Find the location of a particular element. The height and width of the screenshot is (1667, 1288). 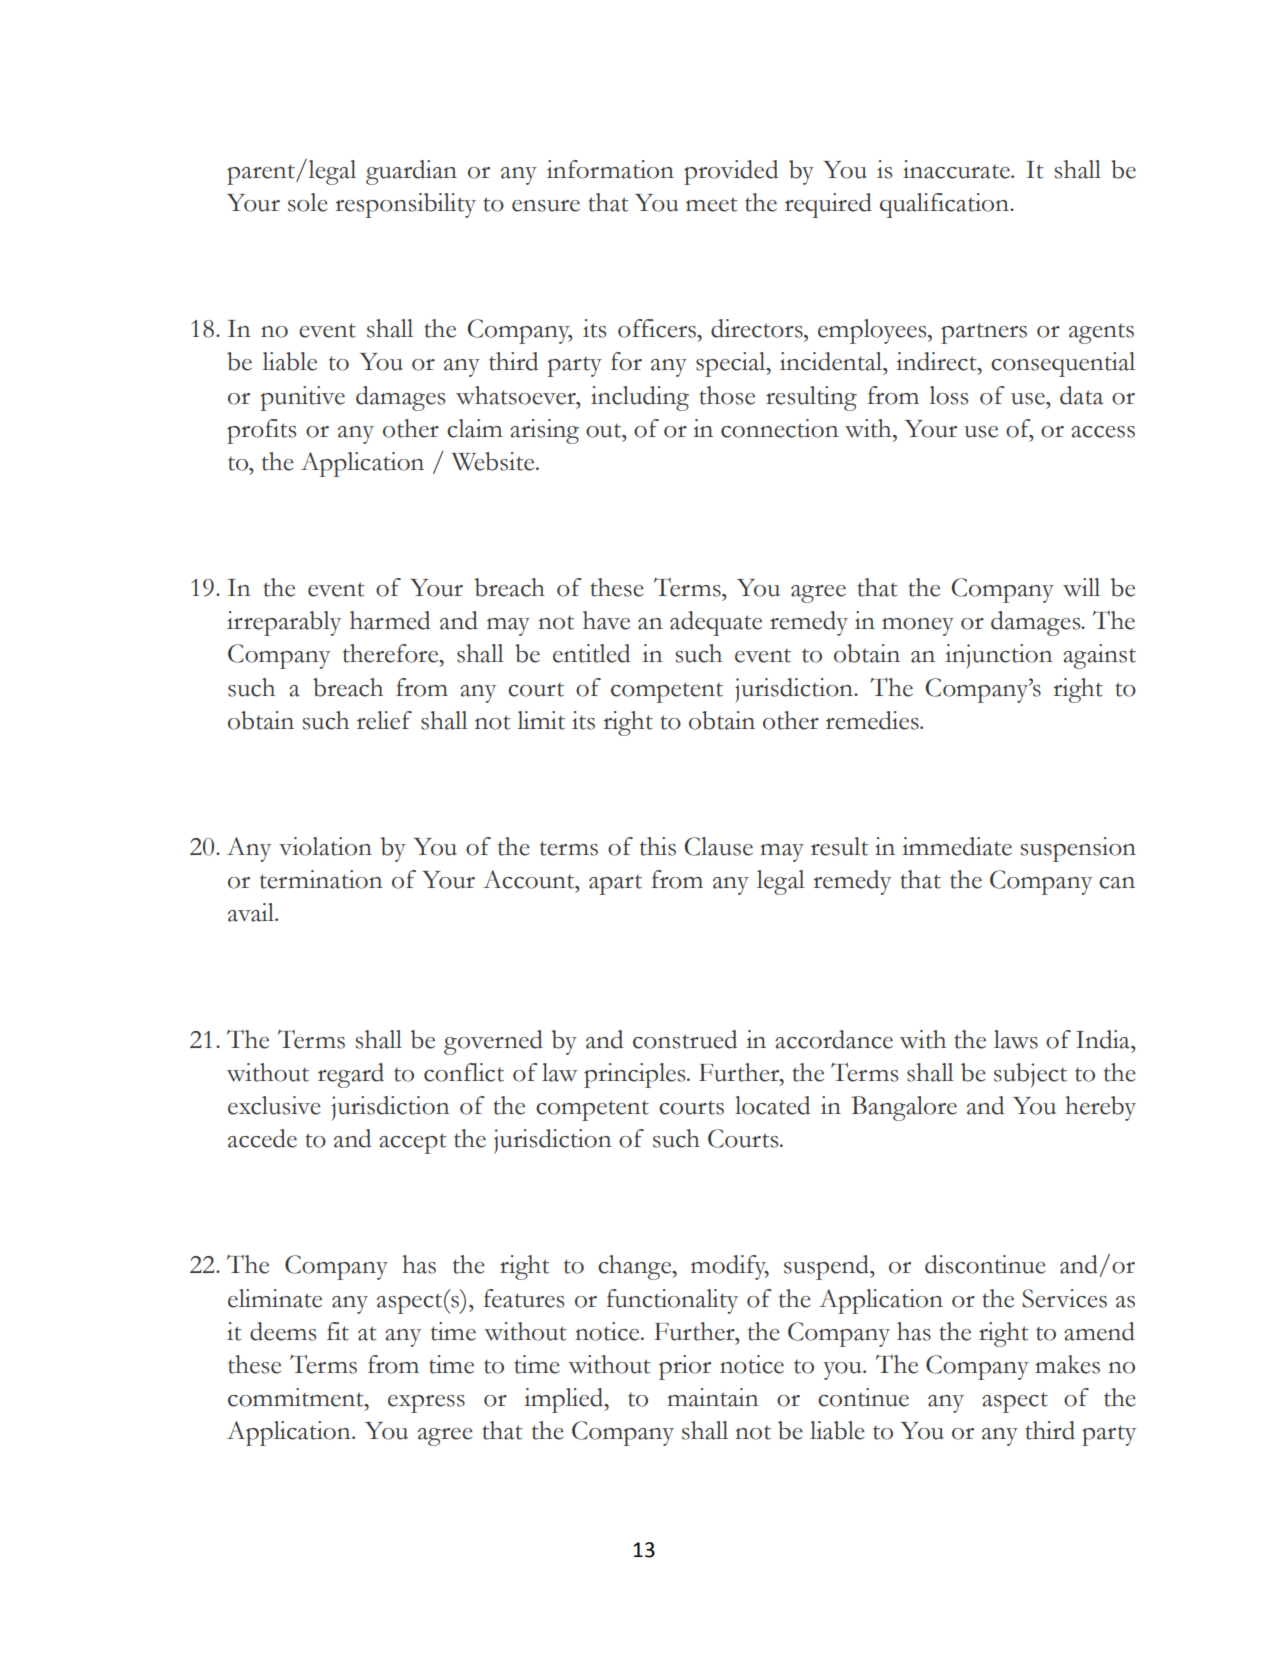

harmed is located at coordinates (390, 620).
